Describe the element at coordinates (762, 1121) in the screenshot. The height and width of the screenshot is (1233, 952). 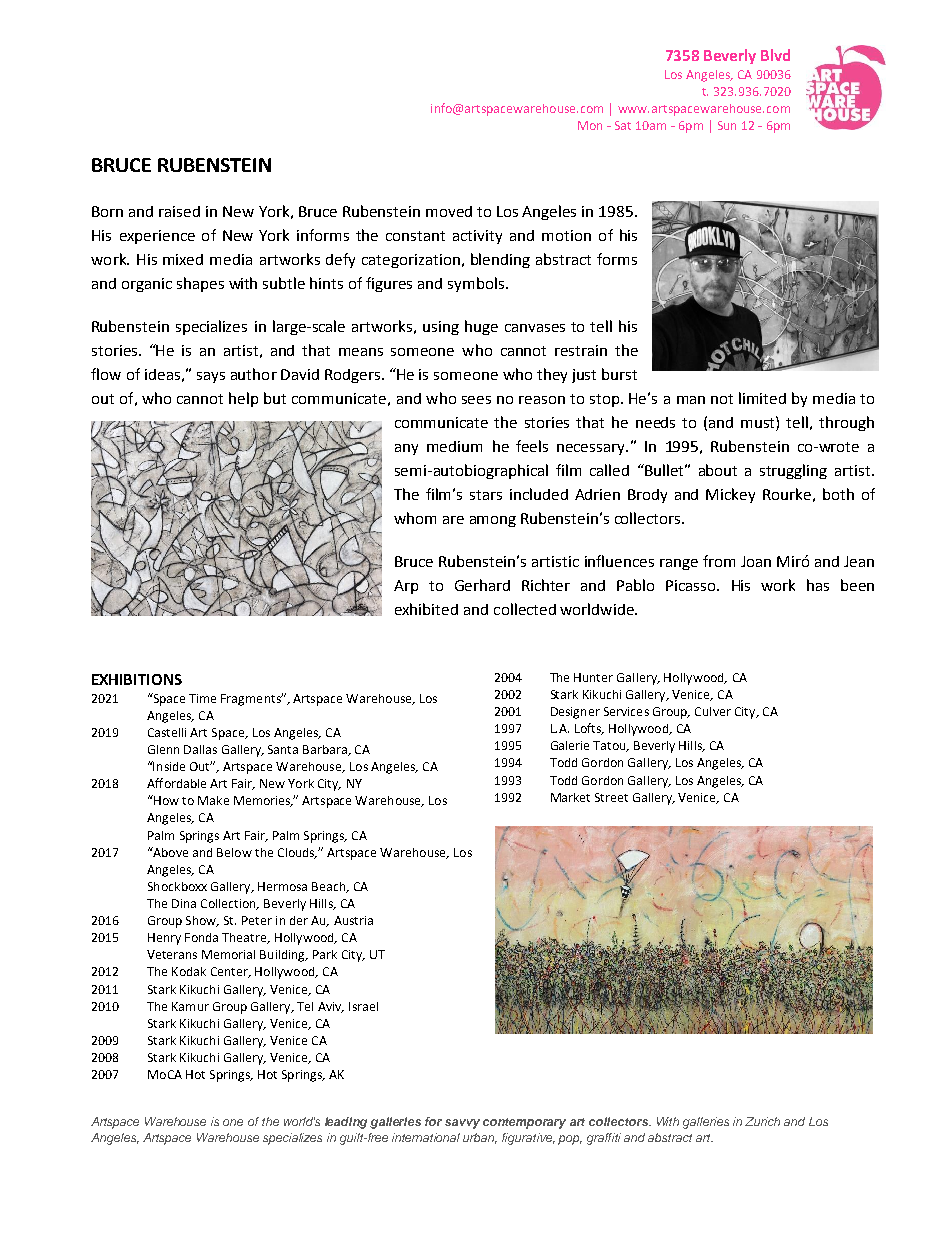
I see `Zurich` at that location.
